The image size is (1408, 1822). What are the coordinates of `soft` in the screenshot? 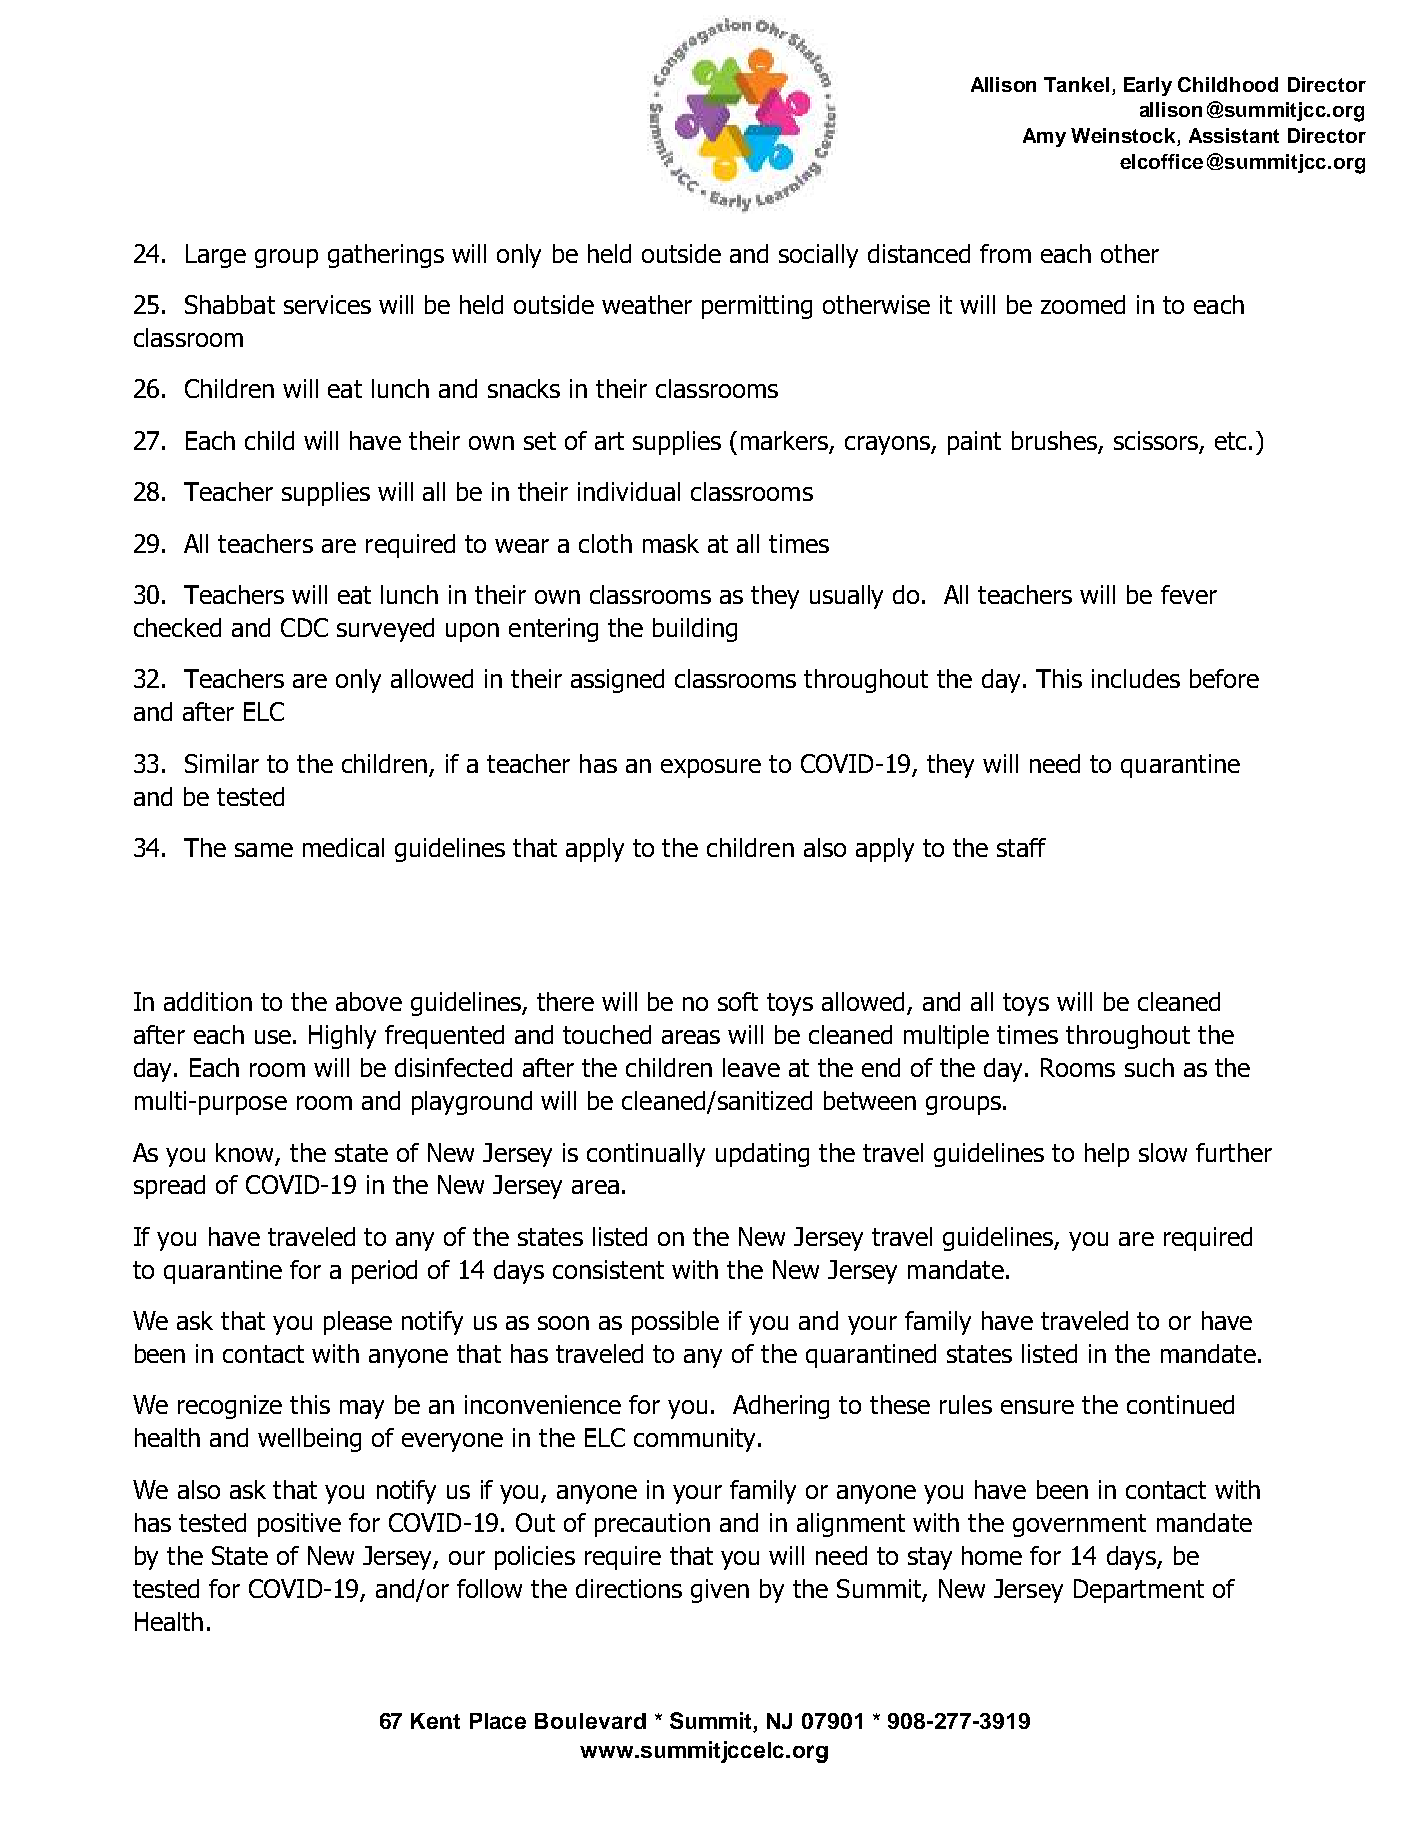 It's located at (738, 1001).
